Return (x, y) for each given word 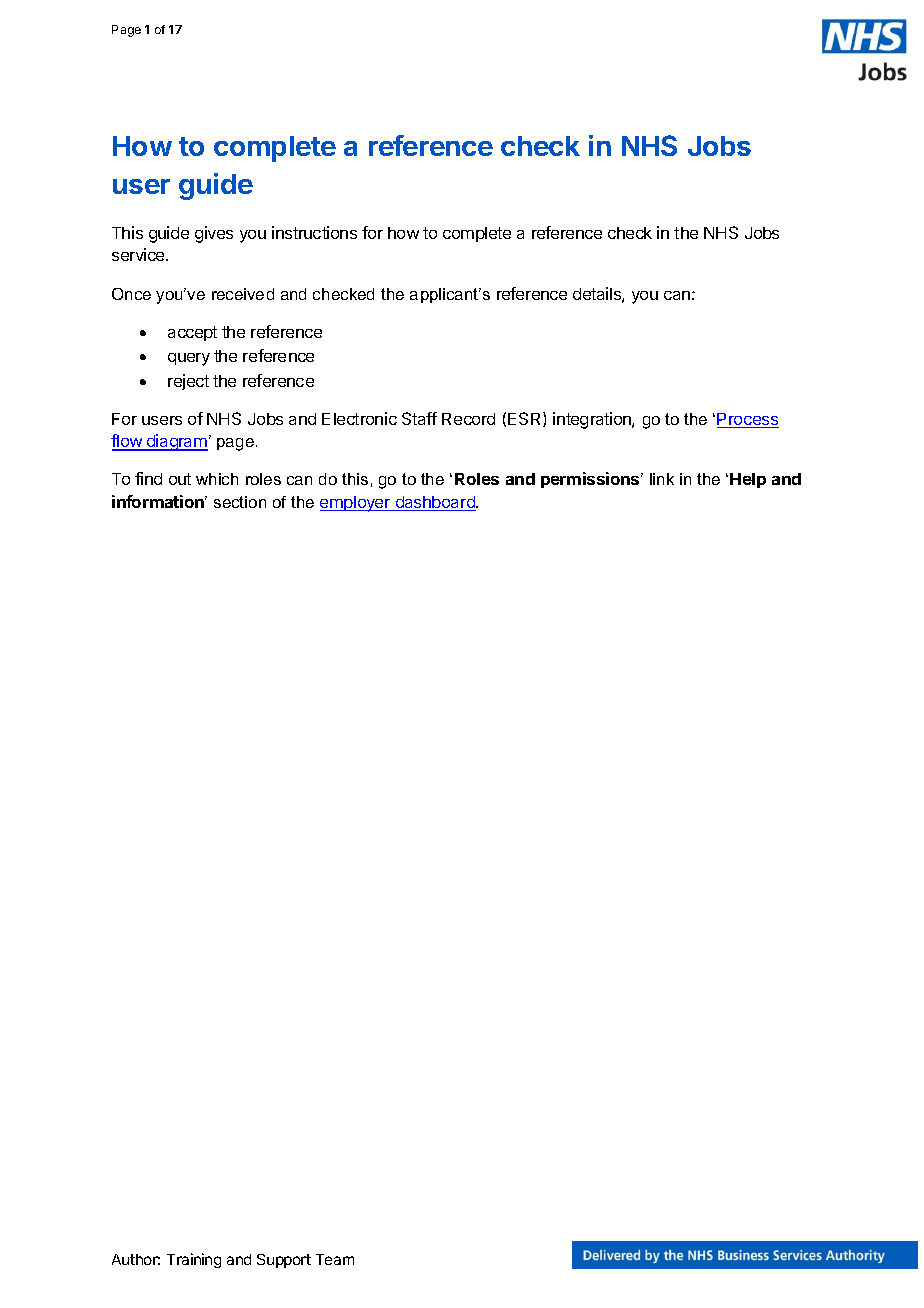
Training (194, 1260)
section (240, 502)
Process (748, 420)
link (662, 479)
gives (214, 234)
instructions (314, 232)
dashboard (435, 503)
